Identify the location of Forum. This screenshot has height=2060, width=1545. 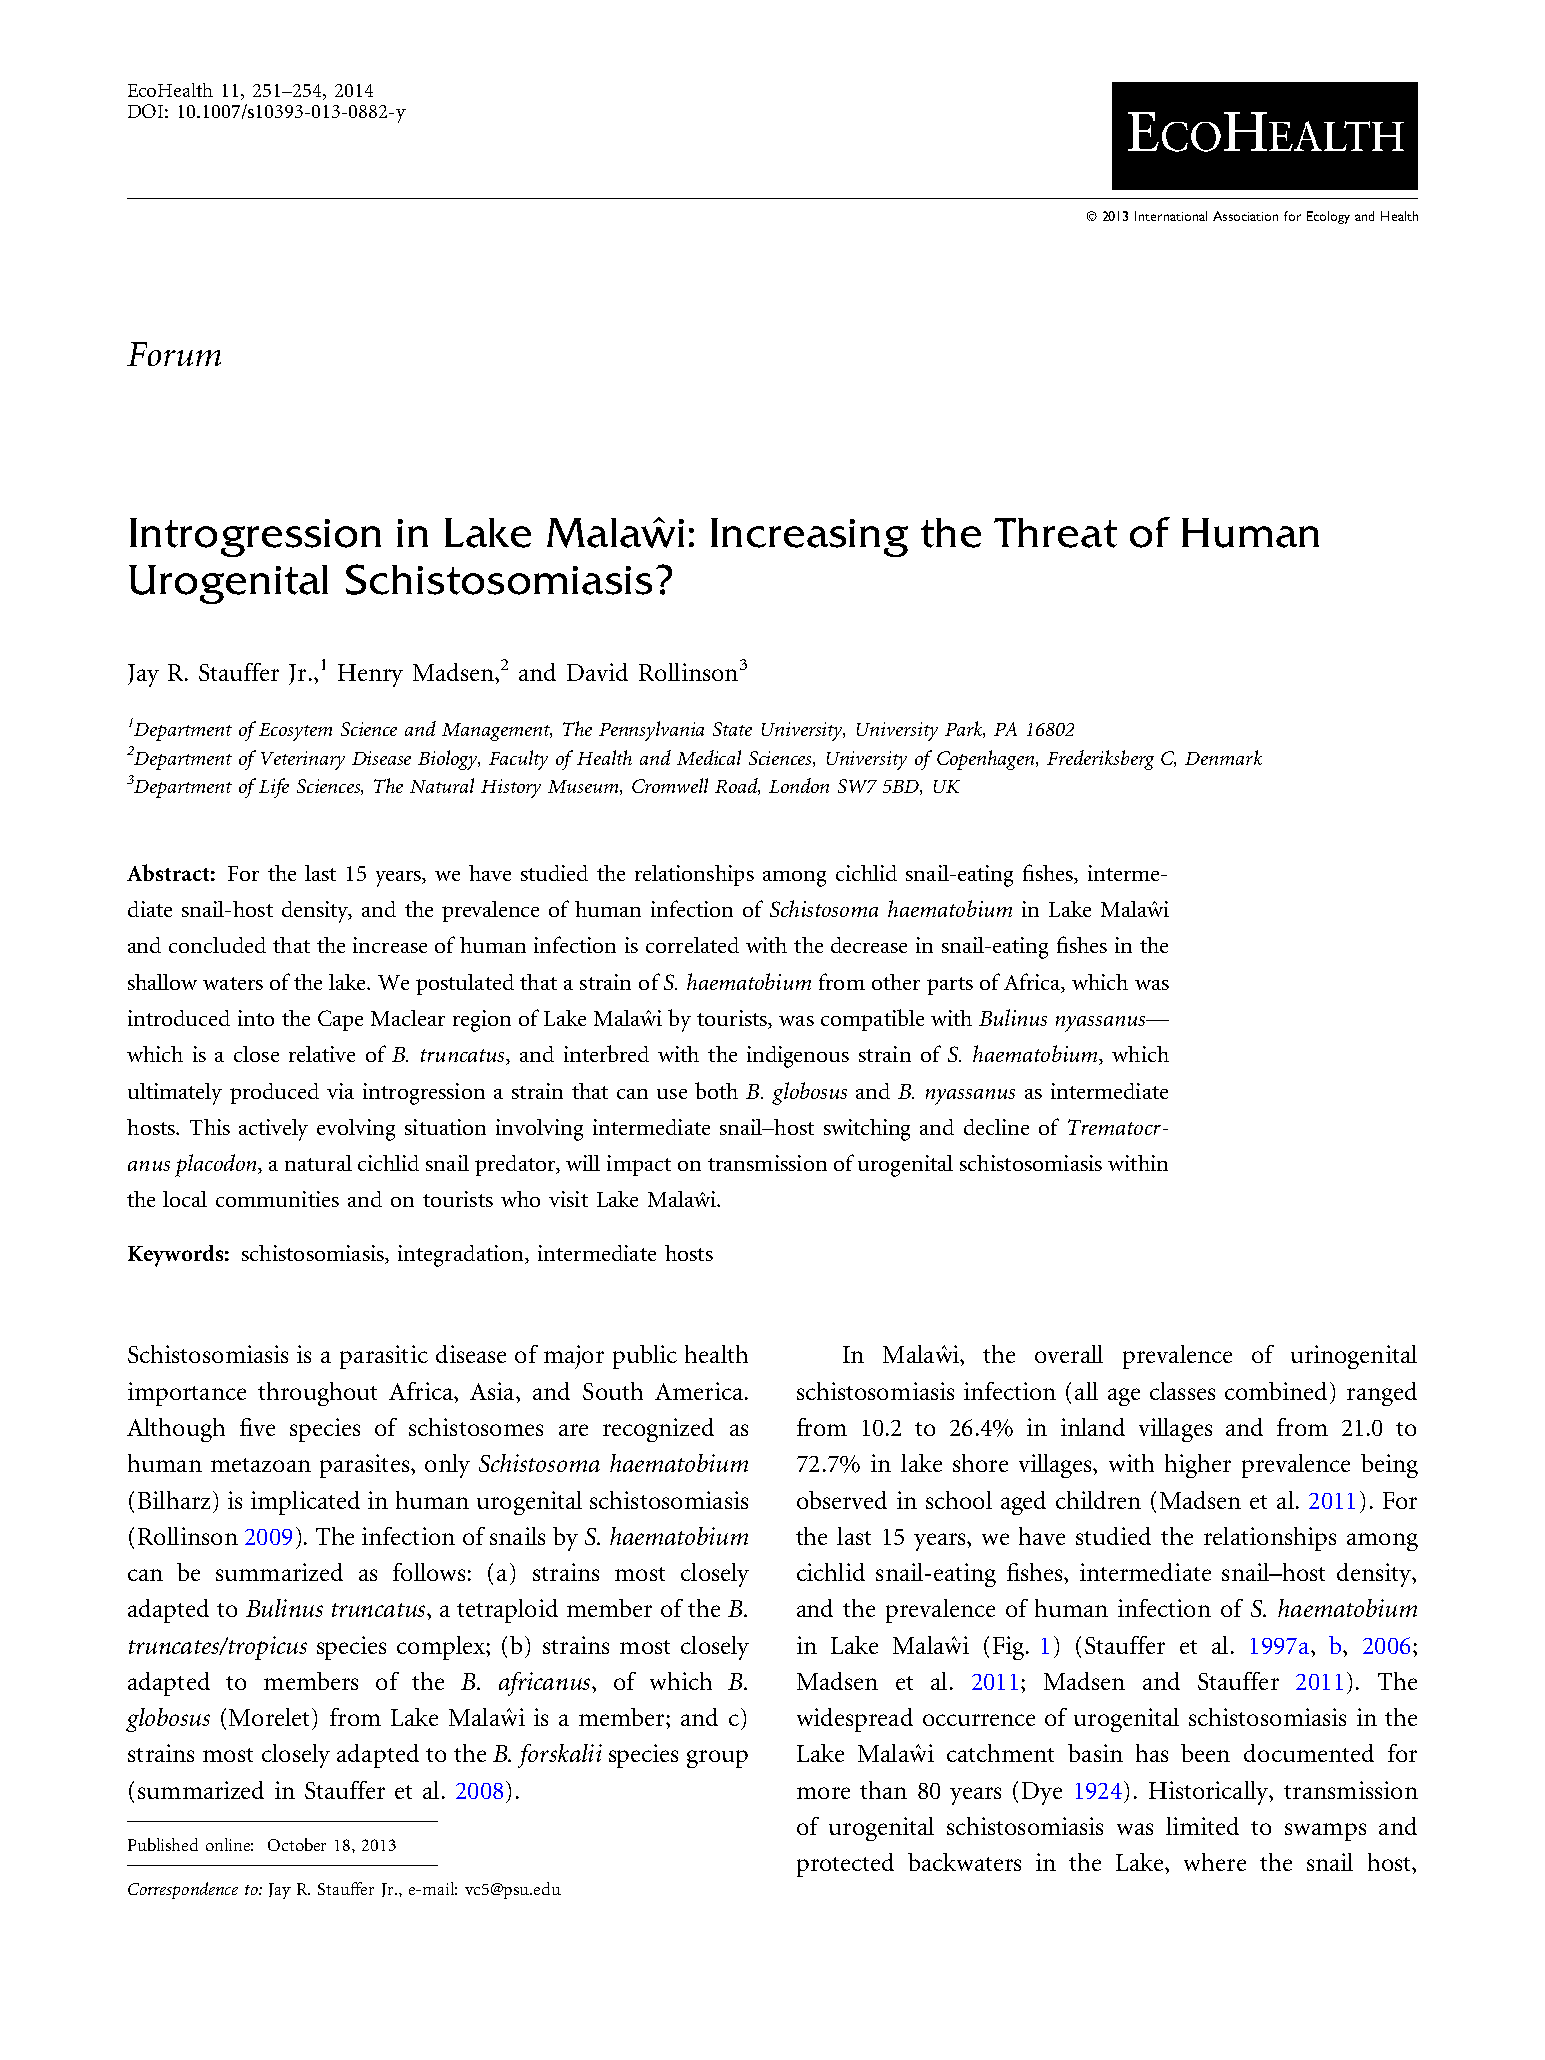
(174, 354).
